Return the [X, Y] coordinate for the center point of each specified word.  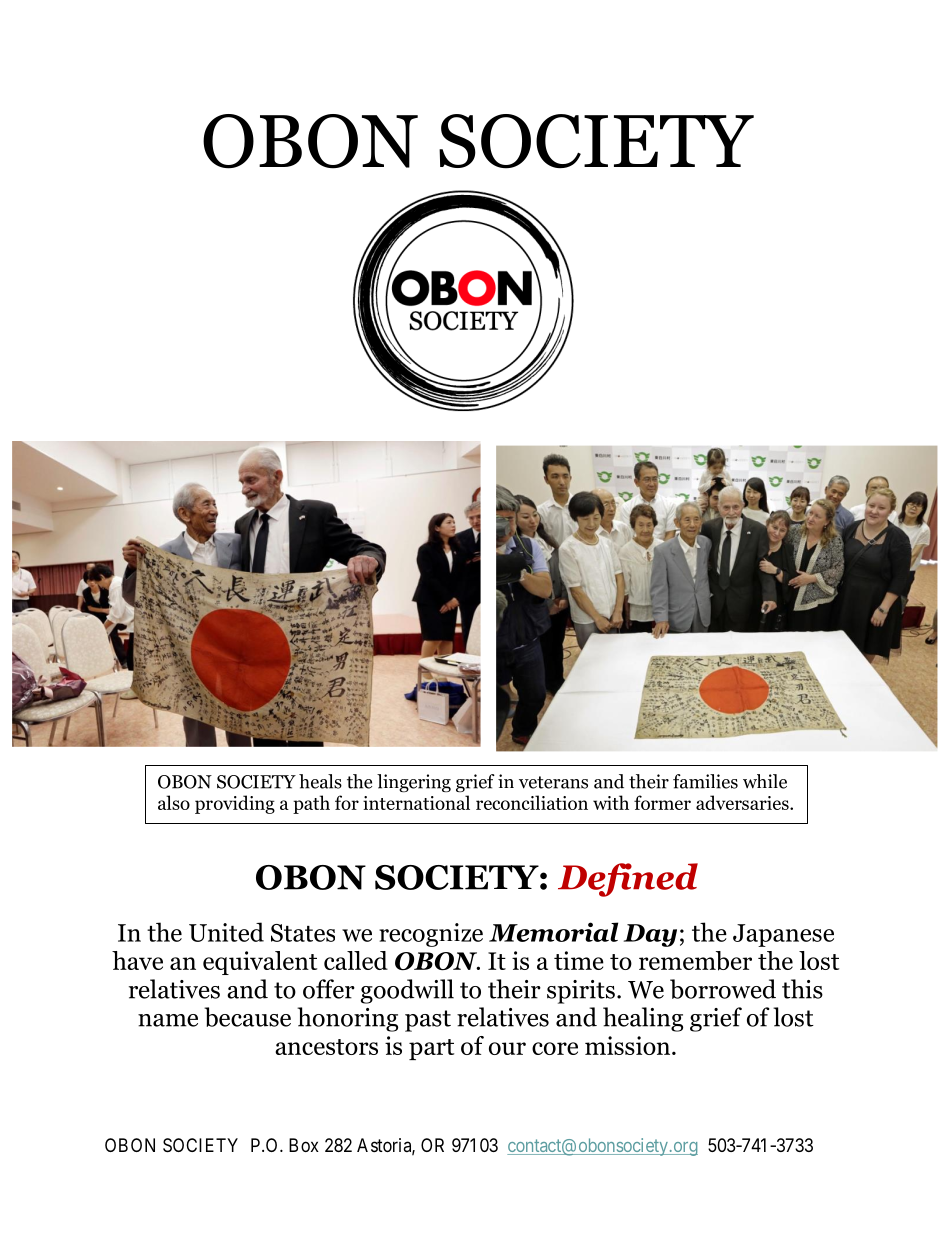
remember [695, 961]
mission [629, 1045]
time [579, 960]
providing [235, 804]
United [226, 932]
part [431, 1049]
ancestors [326, 1047]
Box [304, 1145]
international [416, 802]
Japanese [783, 935]
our [507, 1048]
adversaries [743, 802]
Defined [628, 880]
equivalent [260, 963]
